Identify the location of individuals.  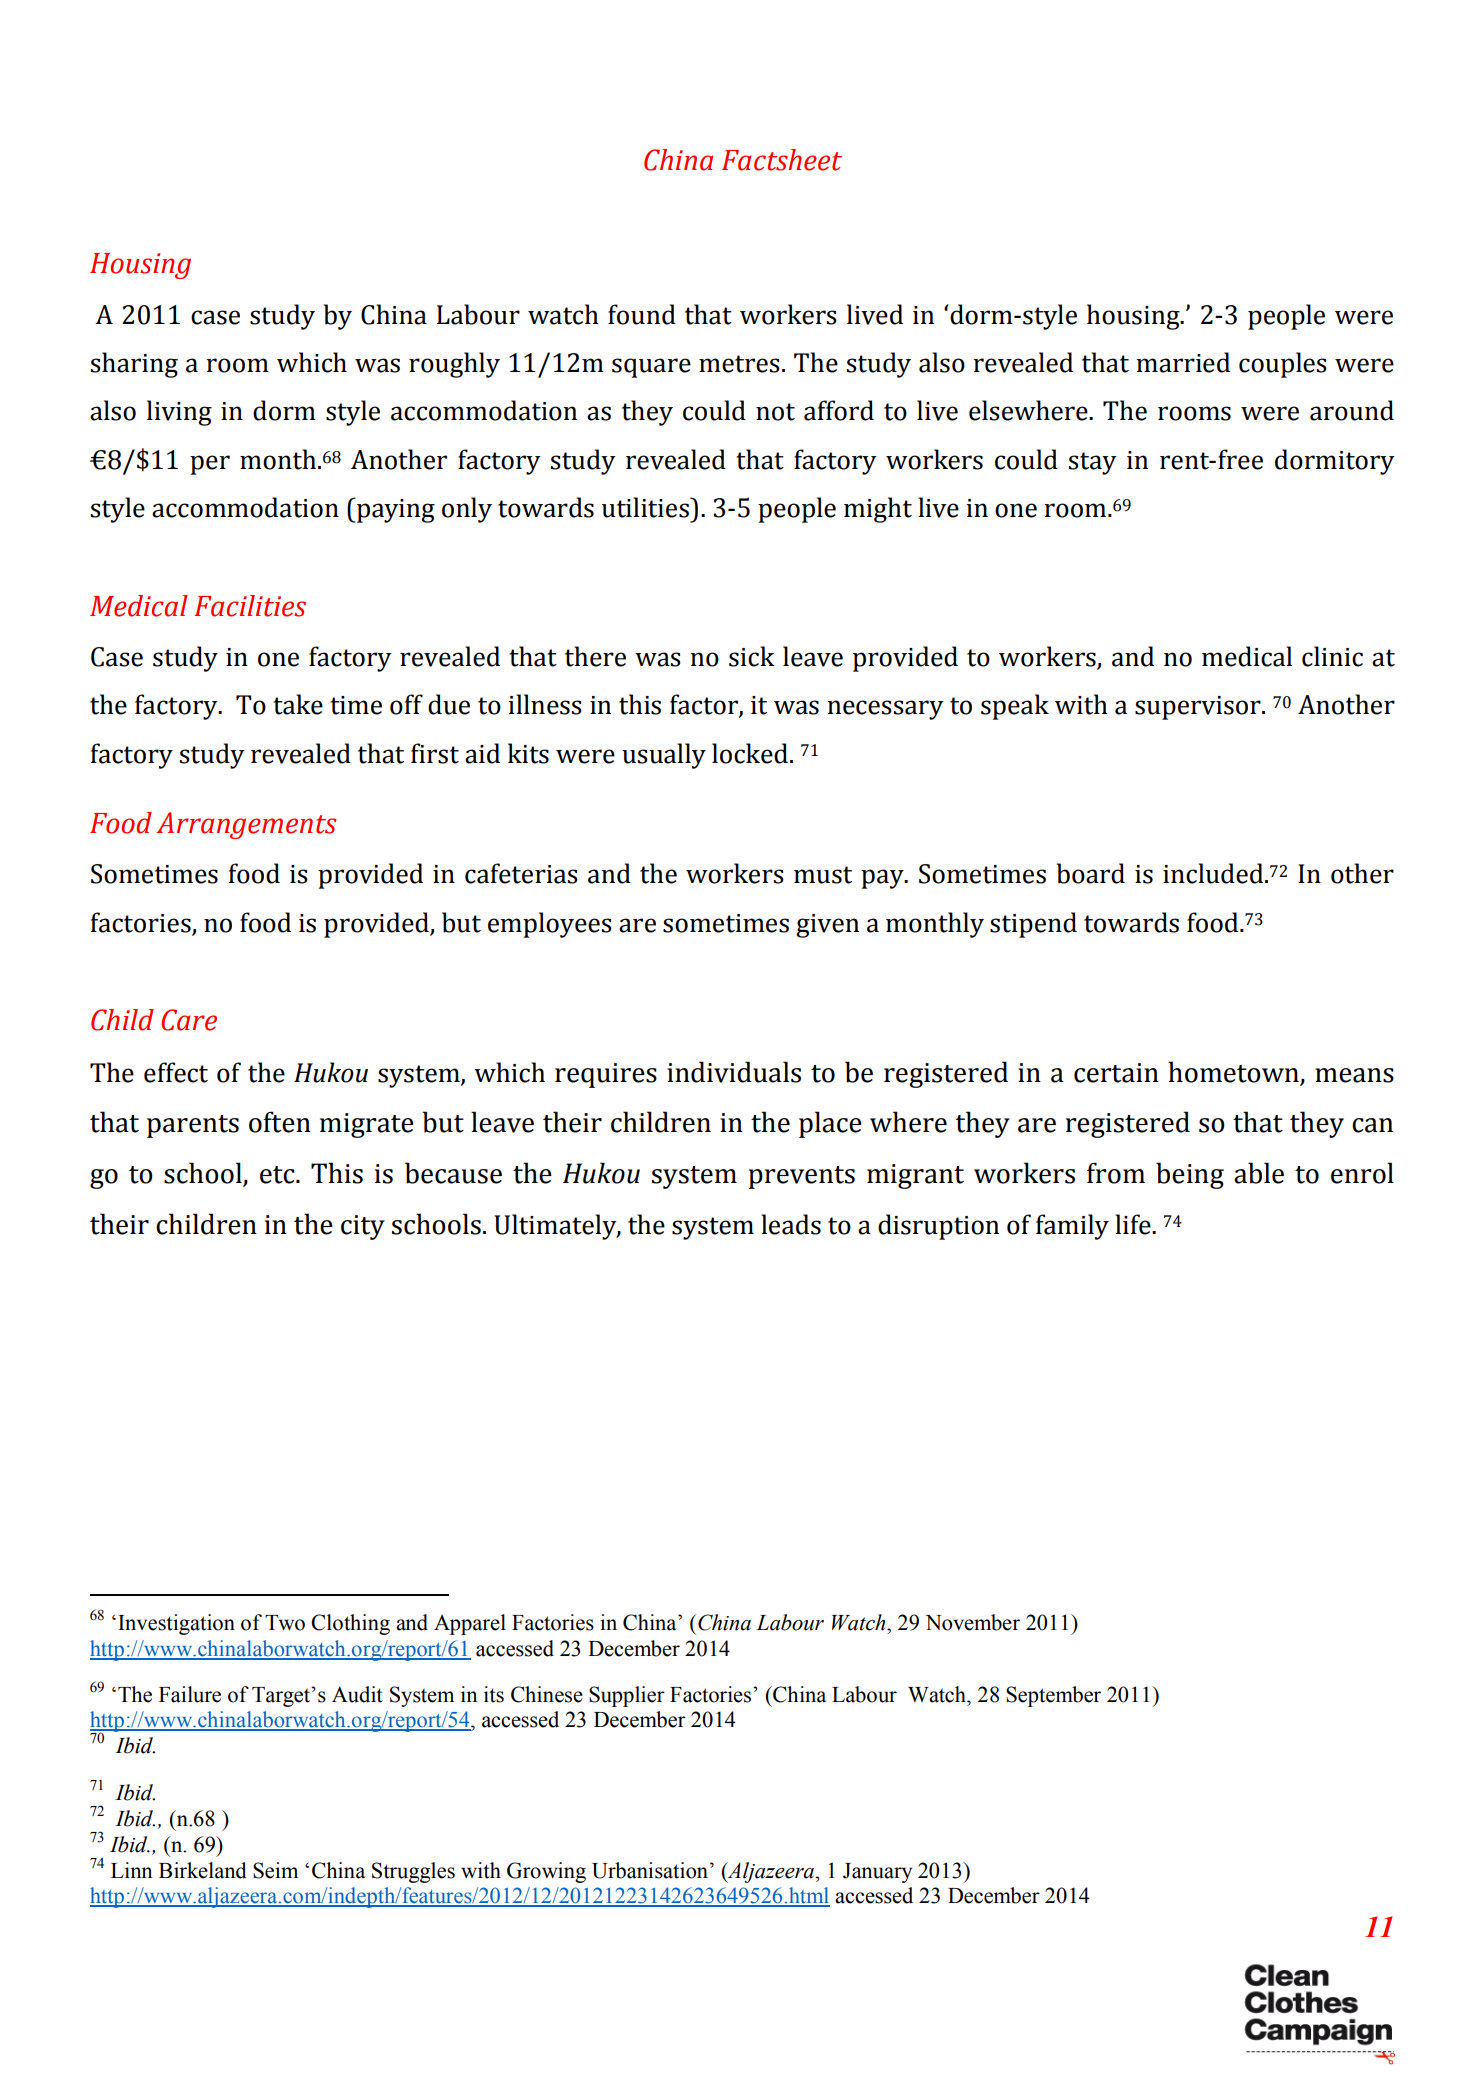
(734, 1072).
